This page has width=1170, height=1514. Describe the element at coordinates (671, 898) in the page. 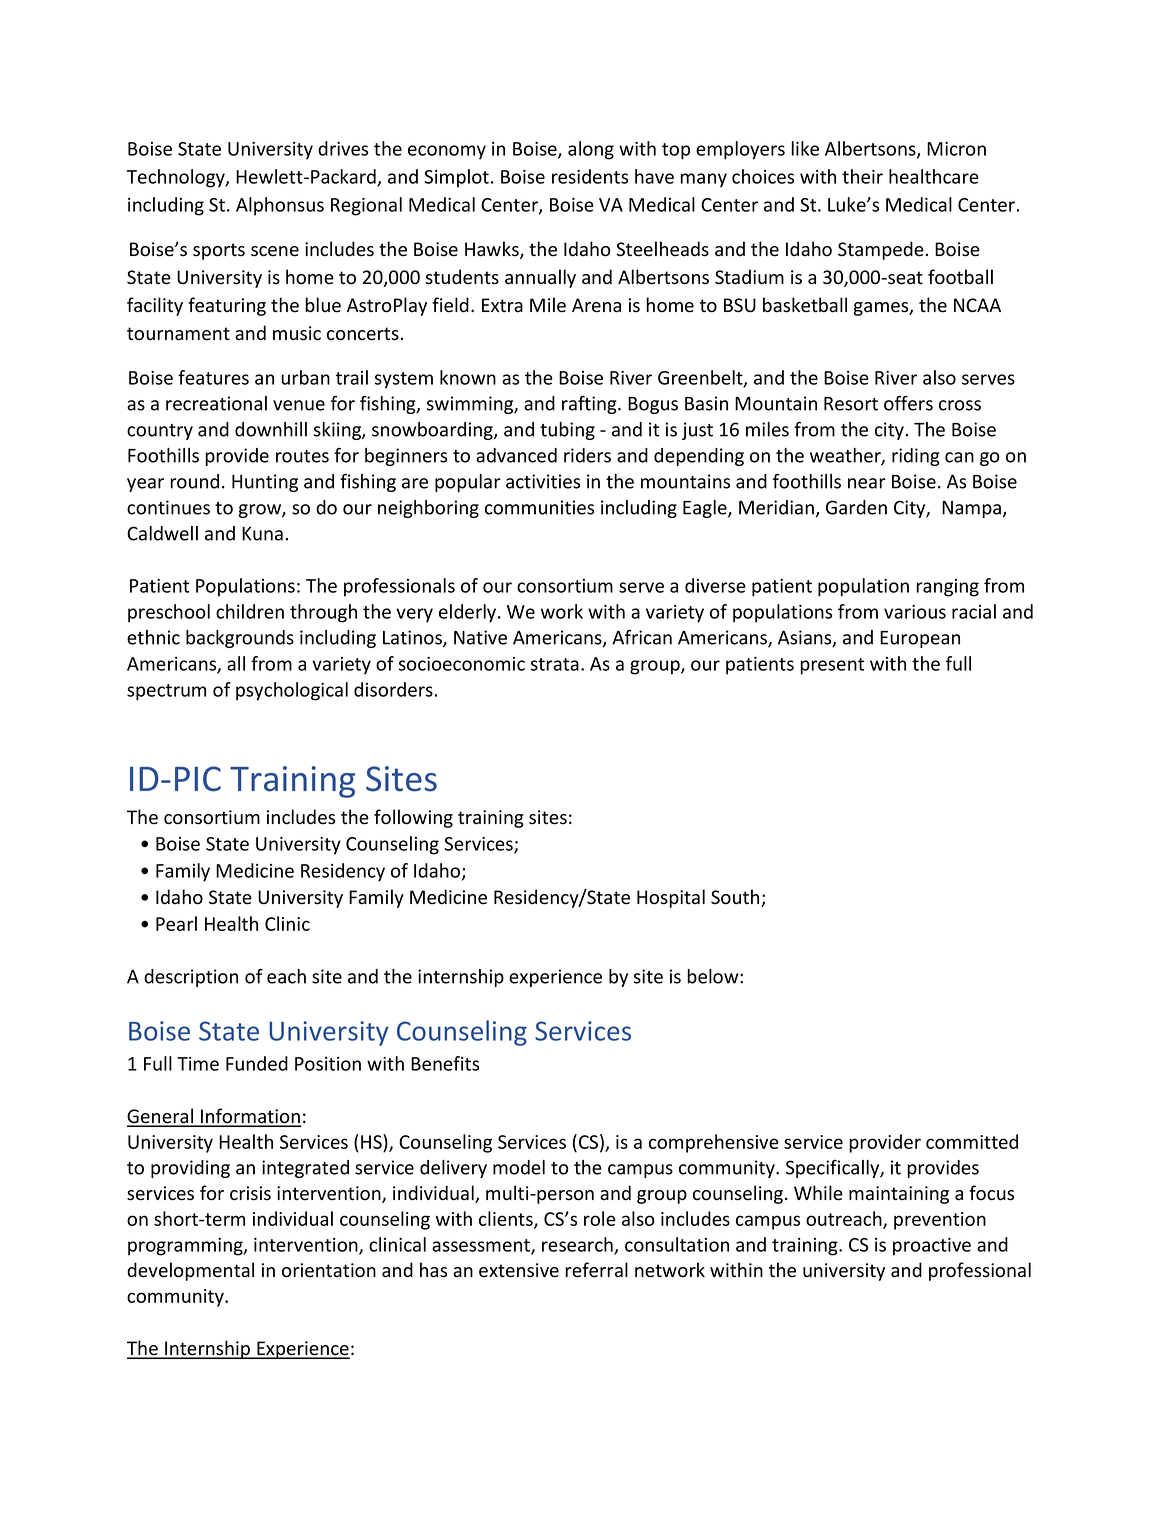

I see `Hospital` at that location.
